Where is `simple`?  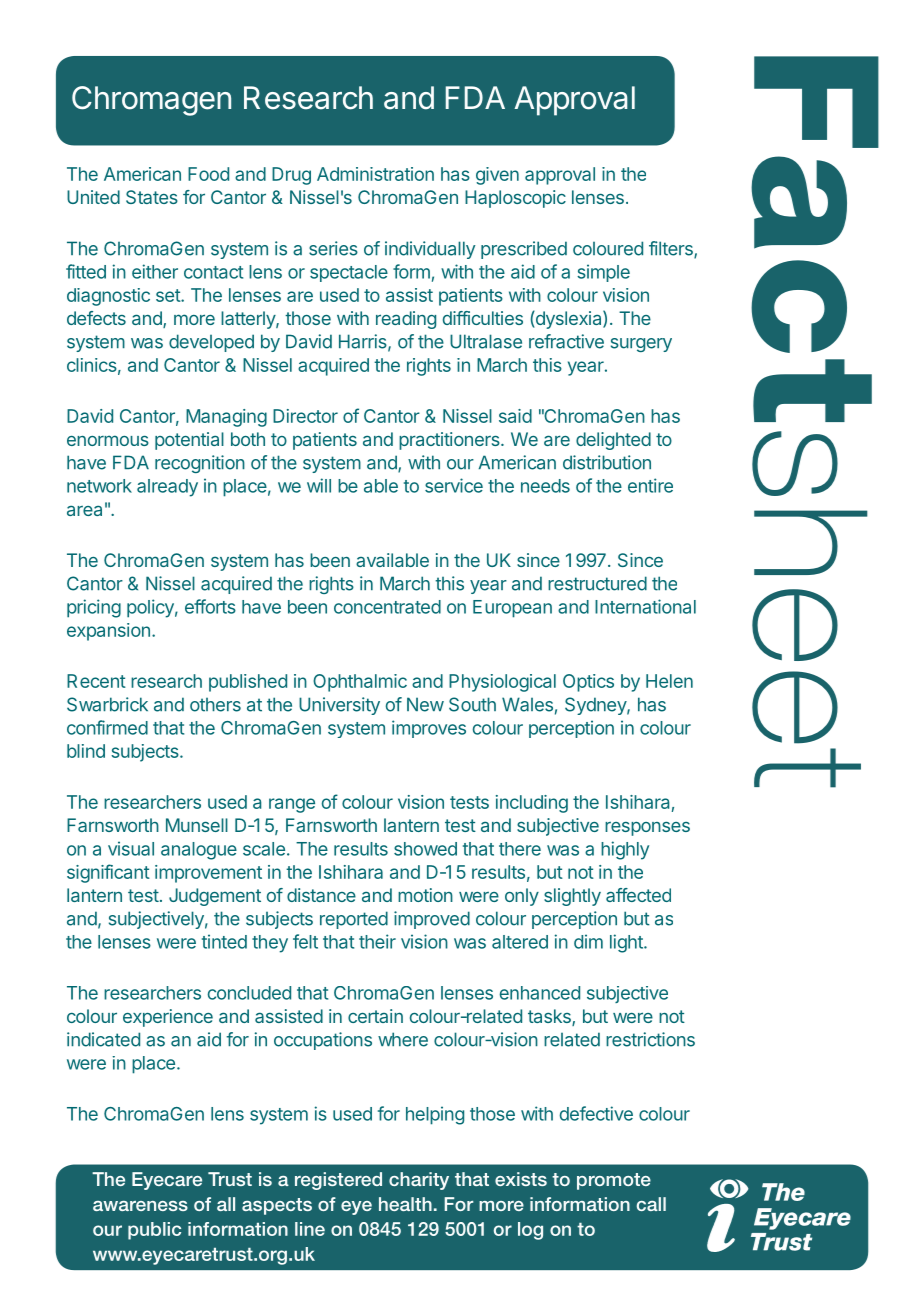 simple is located at coordinates (603, 273).
